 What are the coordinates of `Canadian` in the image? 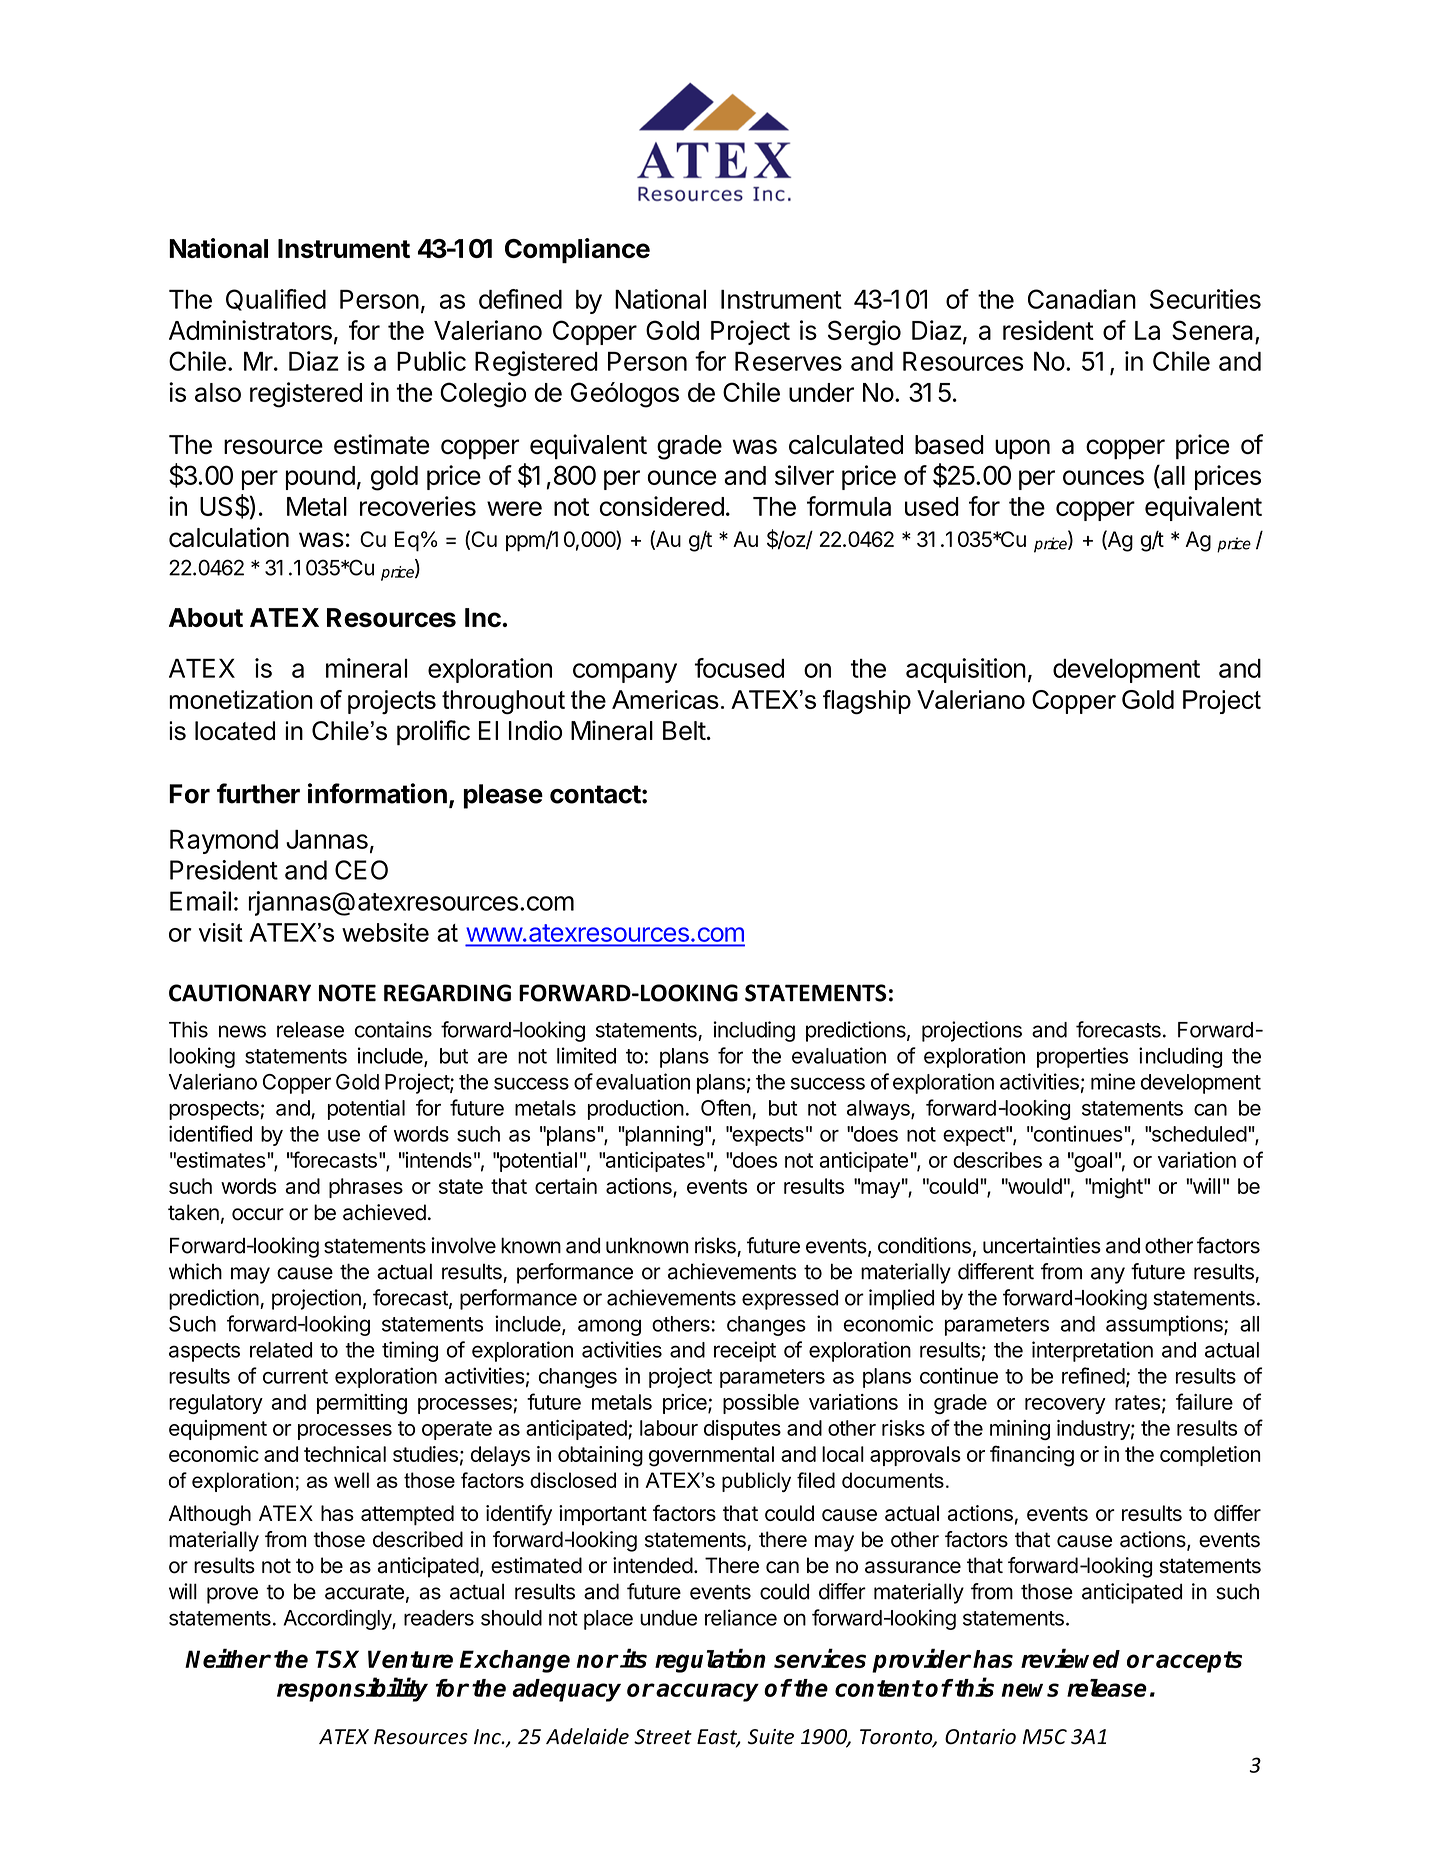 It's located at (1082, 299).
